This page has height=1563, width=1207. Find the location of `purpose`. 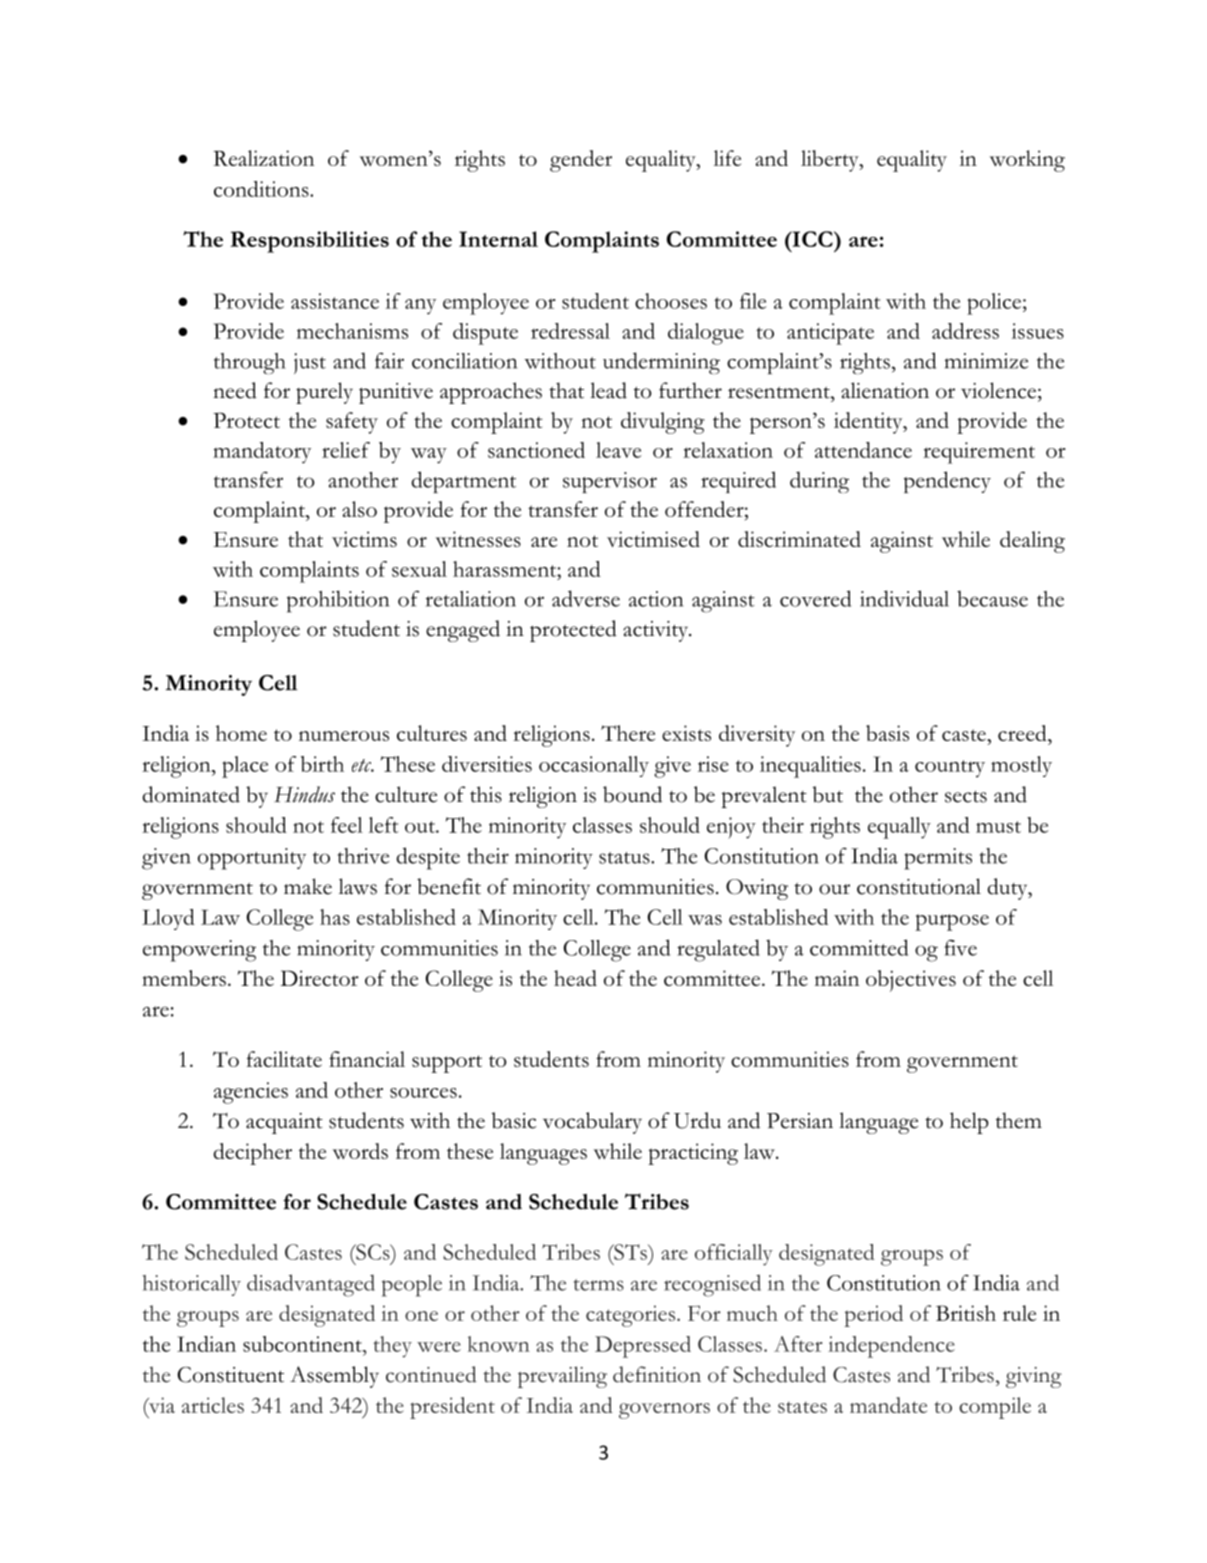

purpose is located at coordinates (952, 922).
